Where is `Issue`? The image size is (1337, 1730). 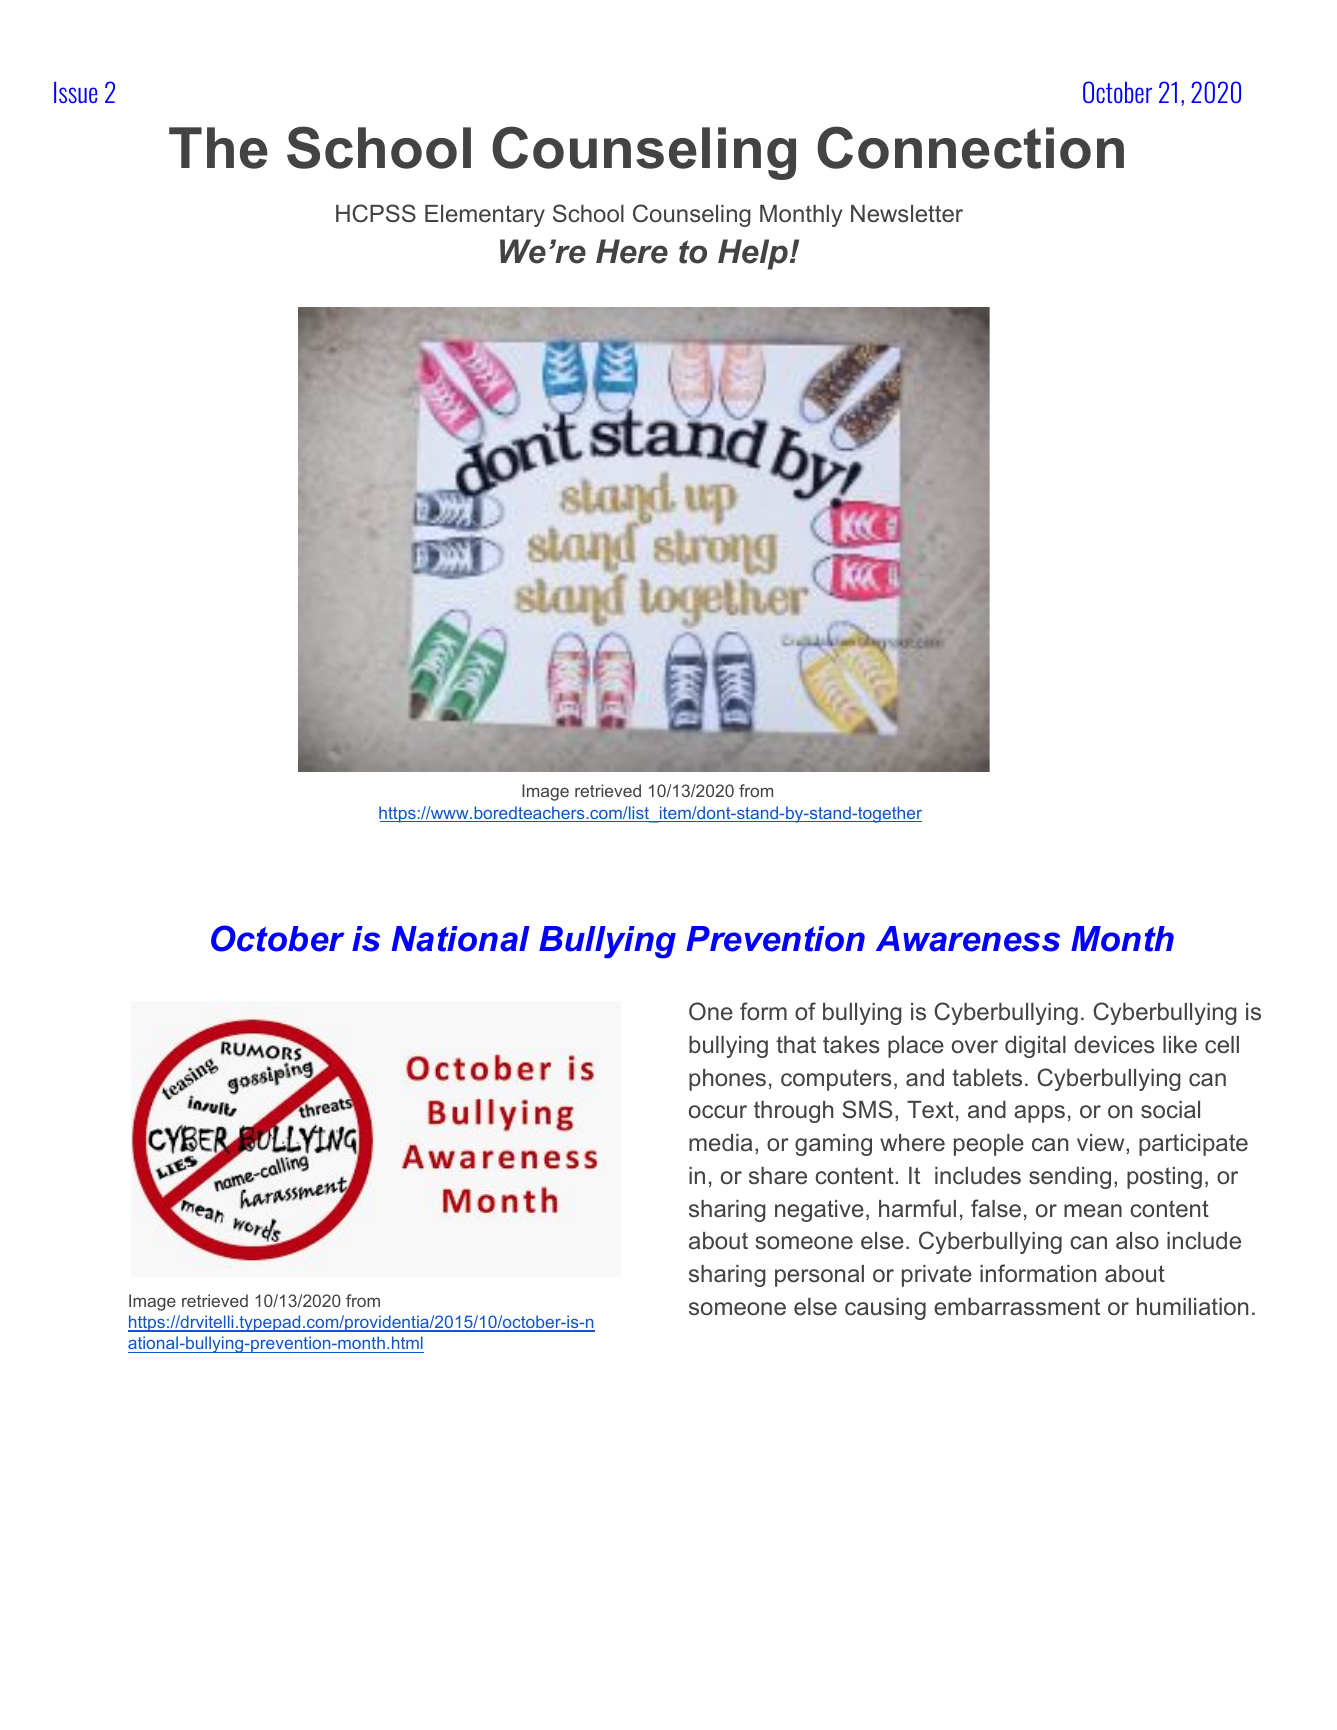 Issue is located at coordinates (75, 92).
